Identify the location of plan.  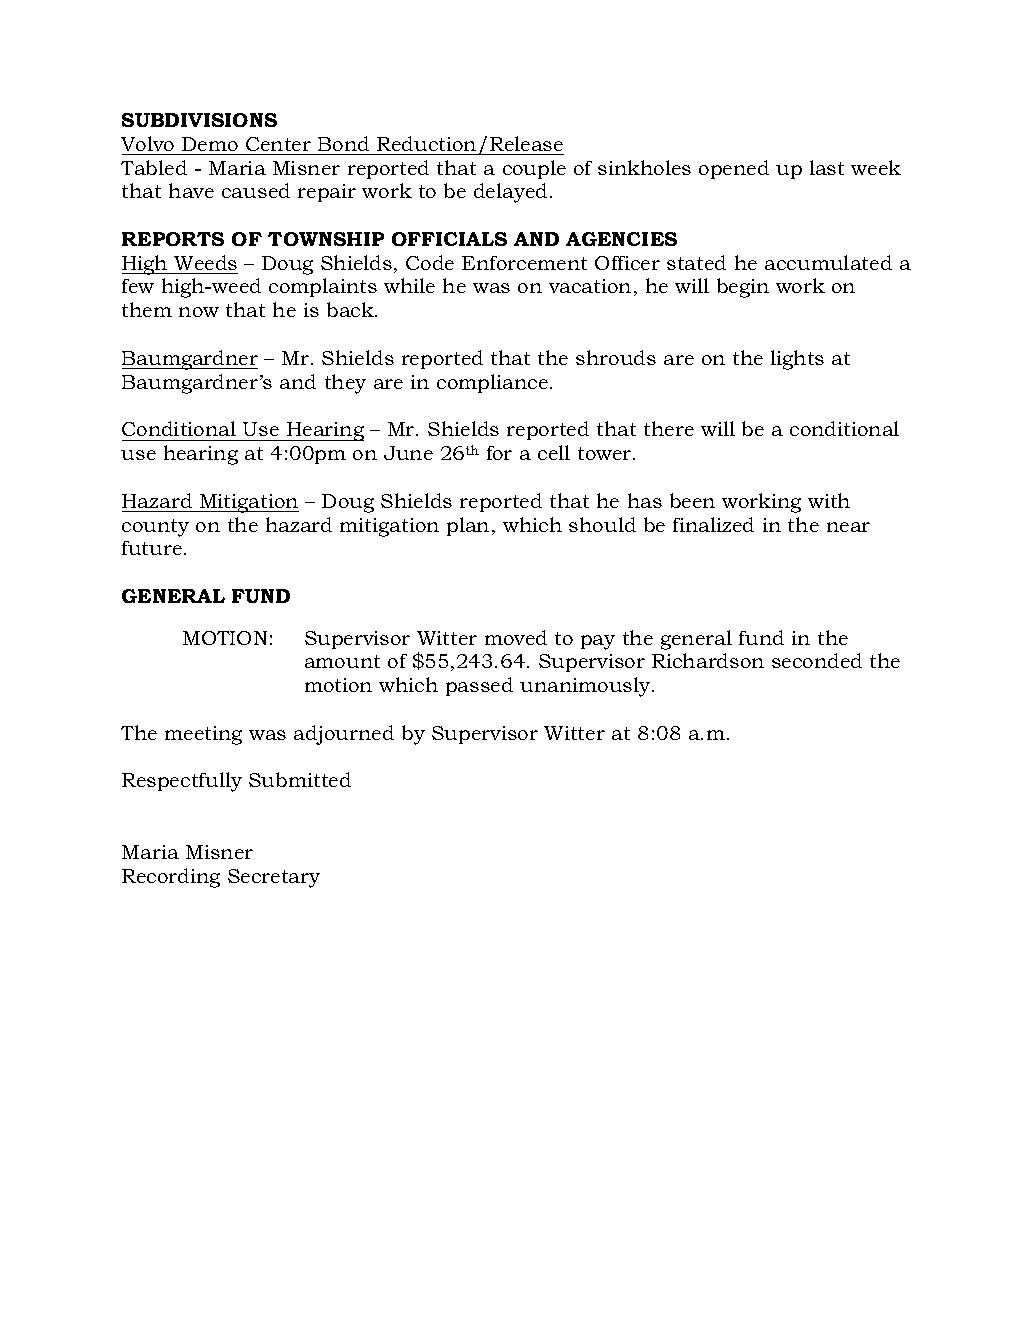
(468, 526).
